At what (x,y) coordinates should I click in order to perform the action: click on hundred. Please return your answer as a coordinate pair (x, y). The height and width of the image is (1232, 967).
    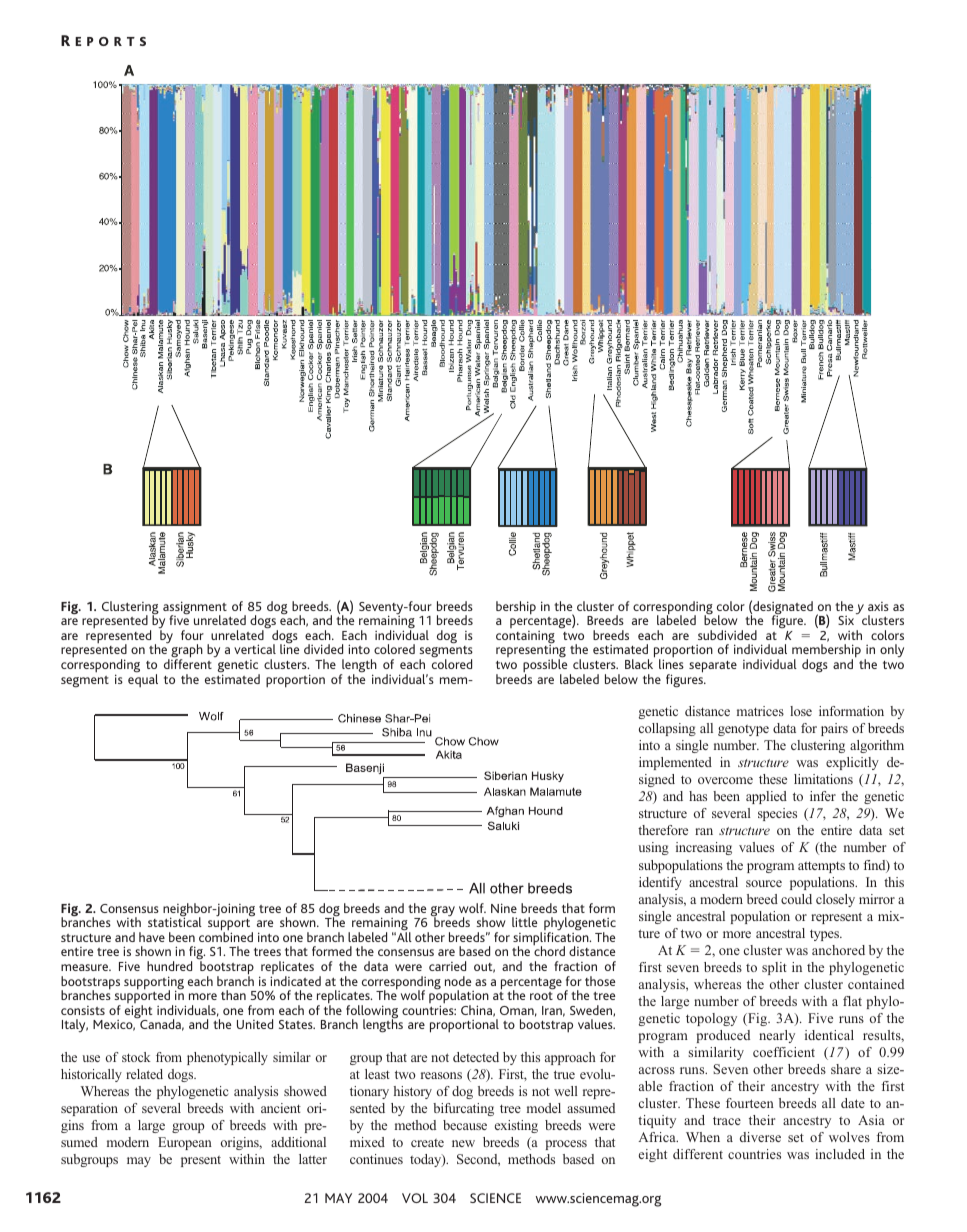
    Looking at the image, I should click on (169, 966).
